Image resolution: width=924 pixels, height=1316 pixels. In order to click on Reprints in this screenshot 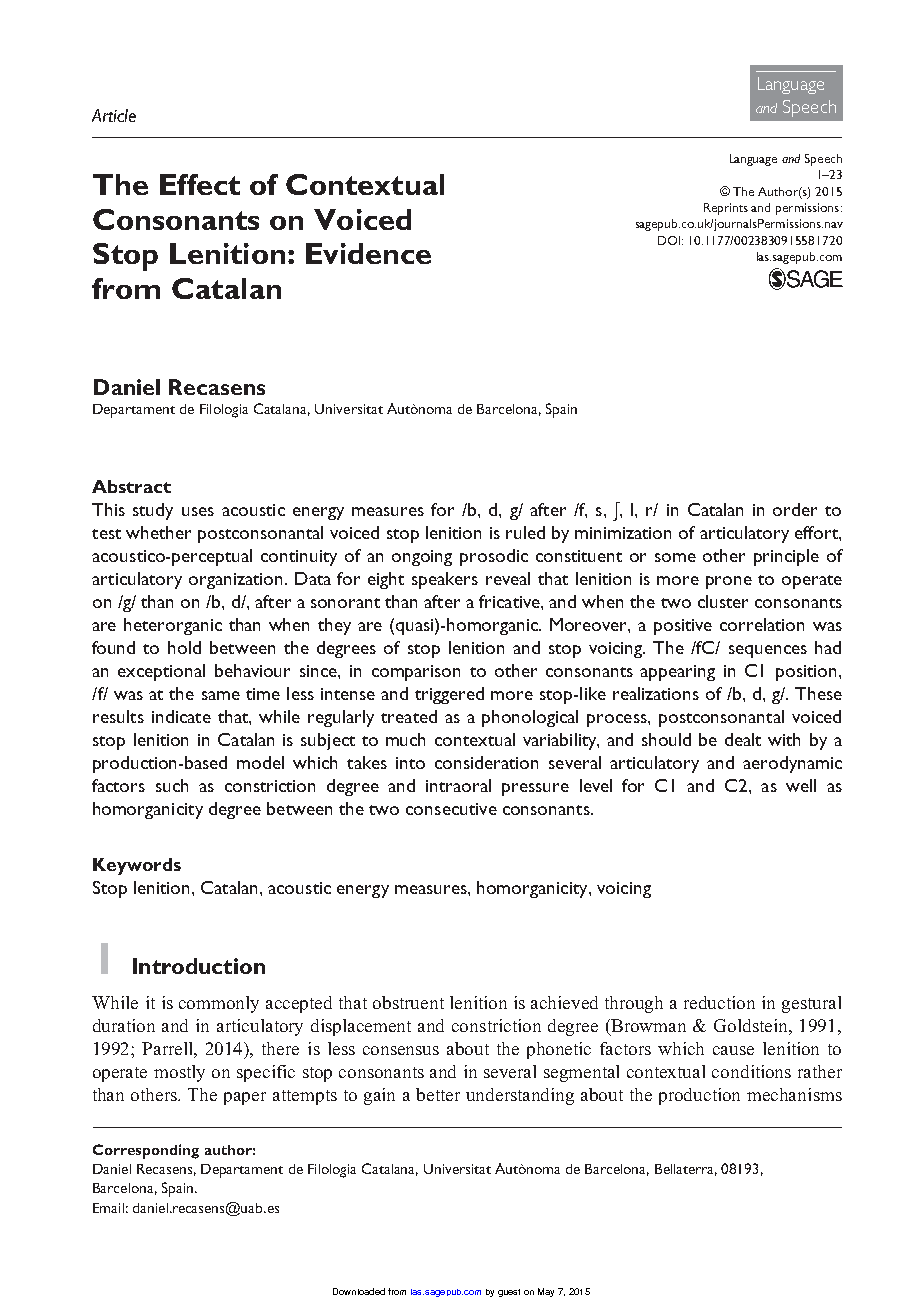, I will do `click(726, 209)`.
